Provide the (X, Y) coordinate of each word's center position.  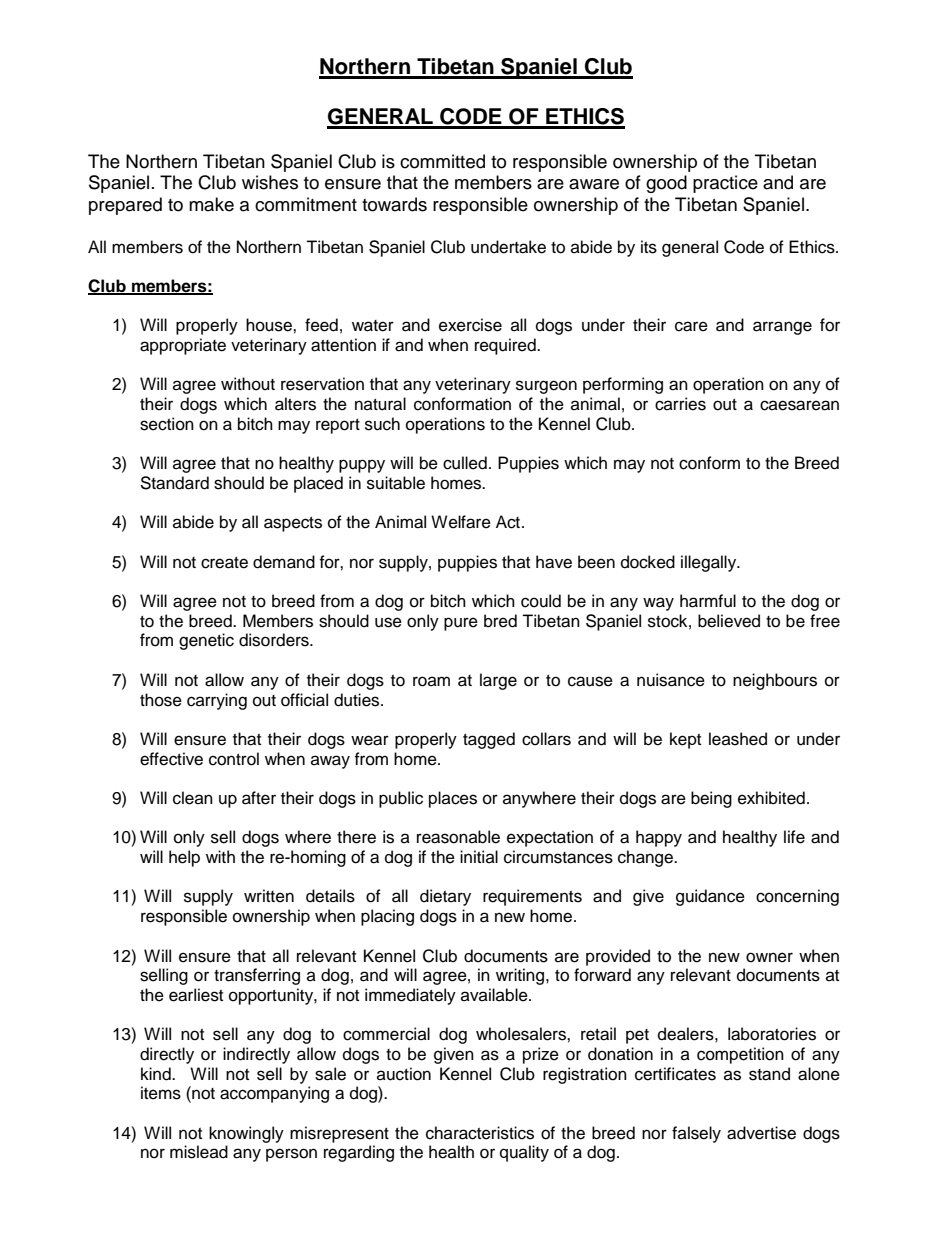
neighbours (775, 681)
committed (442, 161)
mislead (199, 1152)
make (211, 204)
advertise (761, 1133)
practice (725, 184)
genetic (206, 641)
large (498, 681)
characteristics (480, 1133)
